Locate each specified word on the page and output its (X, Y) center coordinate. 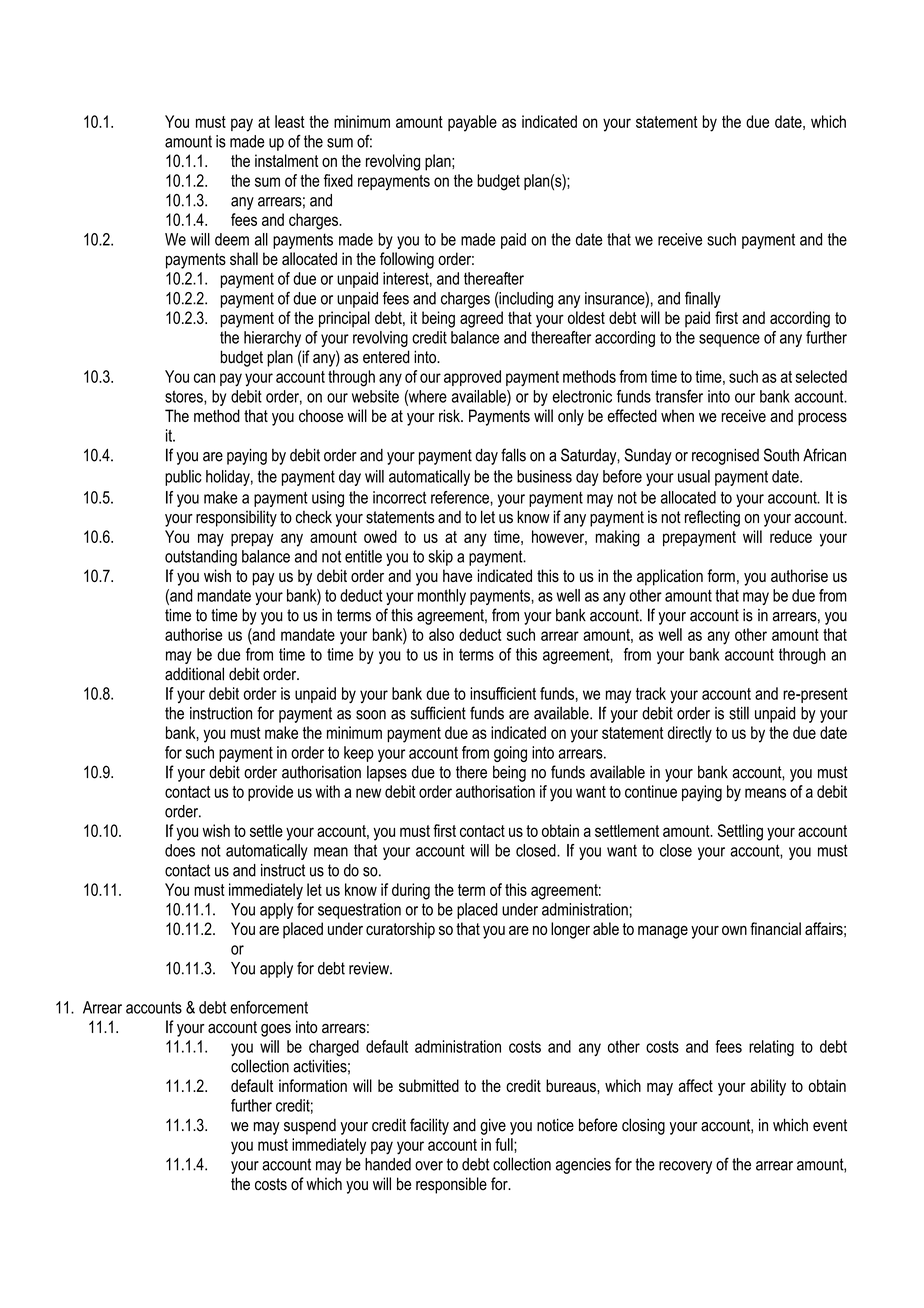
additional (194, 674)
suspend (310, 1127)
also (441, 634)
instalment (286, 160)
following (407, 260)
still (739, 713)
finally (703, 299)
